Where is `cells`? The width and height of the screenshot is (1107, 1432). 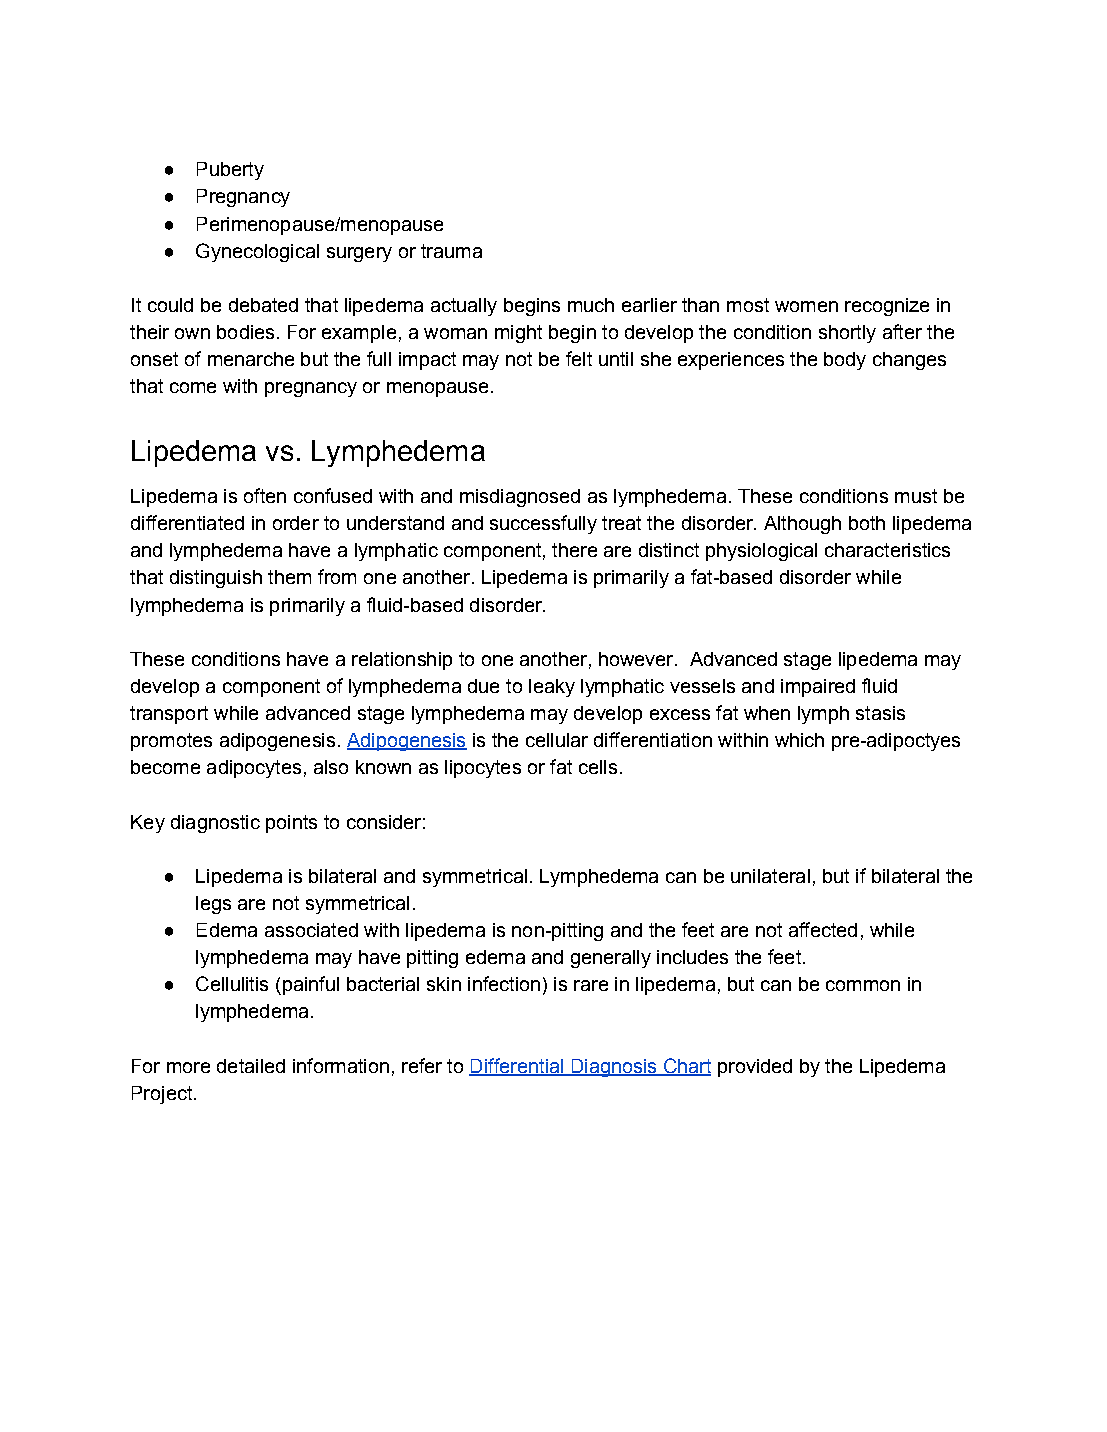
cells is located at coordinates (598, 767).
